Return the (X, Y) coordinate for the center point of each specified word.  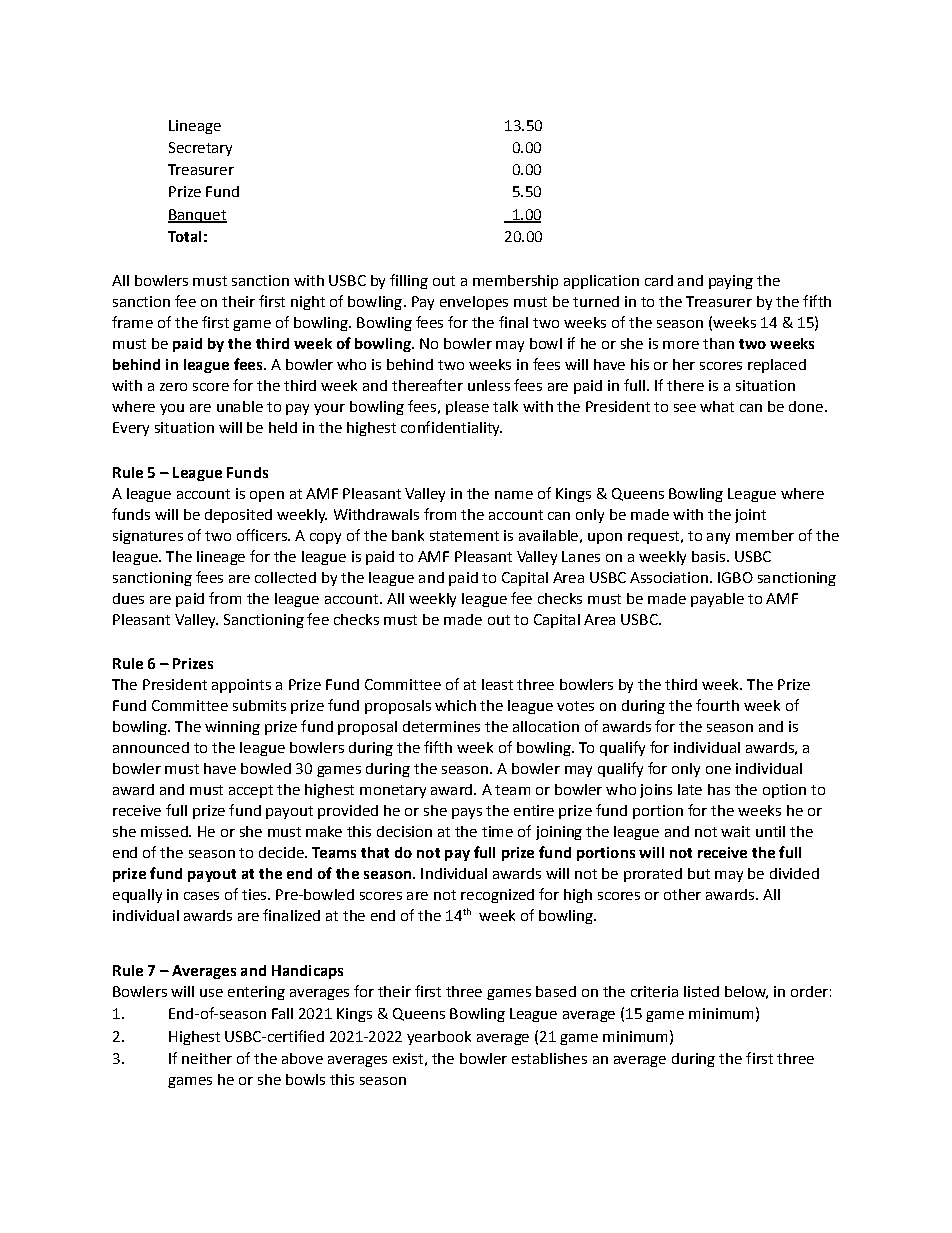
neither (207, 1058)
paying (731, 282)
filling (409, 281)
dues (128, 598)
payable (717, 600)
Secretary (200, 149)
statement (464, 536)
